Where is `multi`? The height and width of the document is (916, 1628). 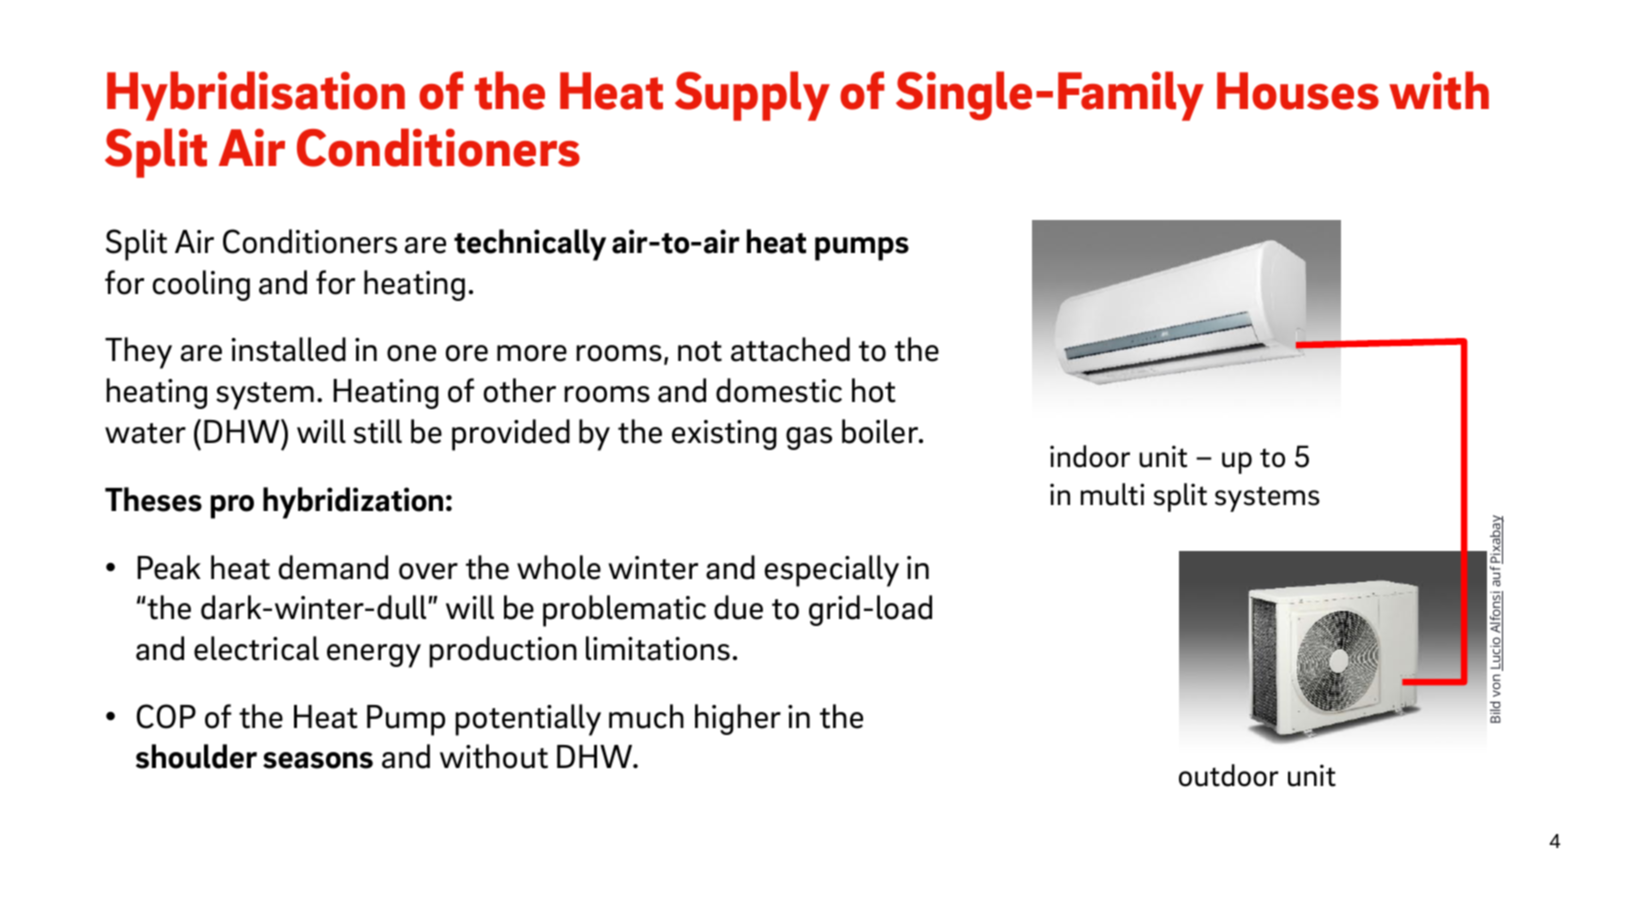
multi is located at coordinates (1112, 494).
